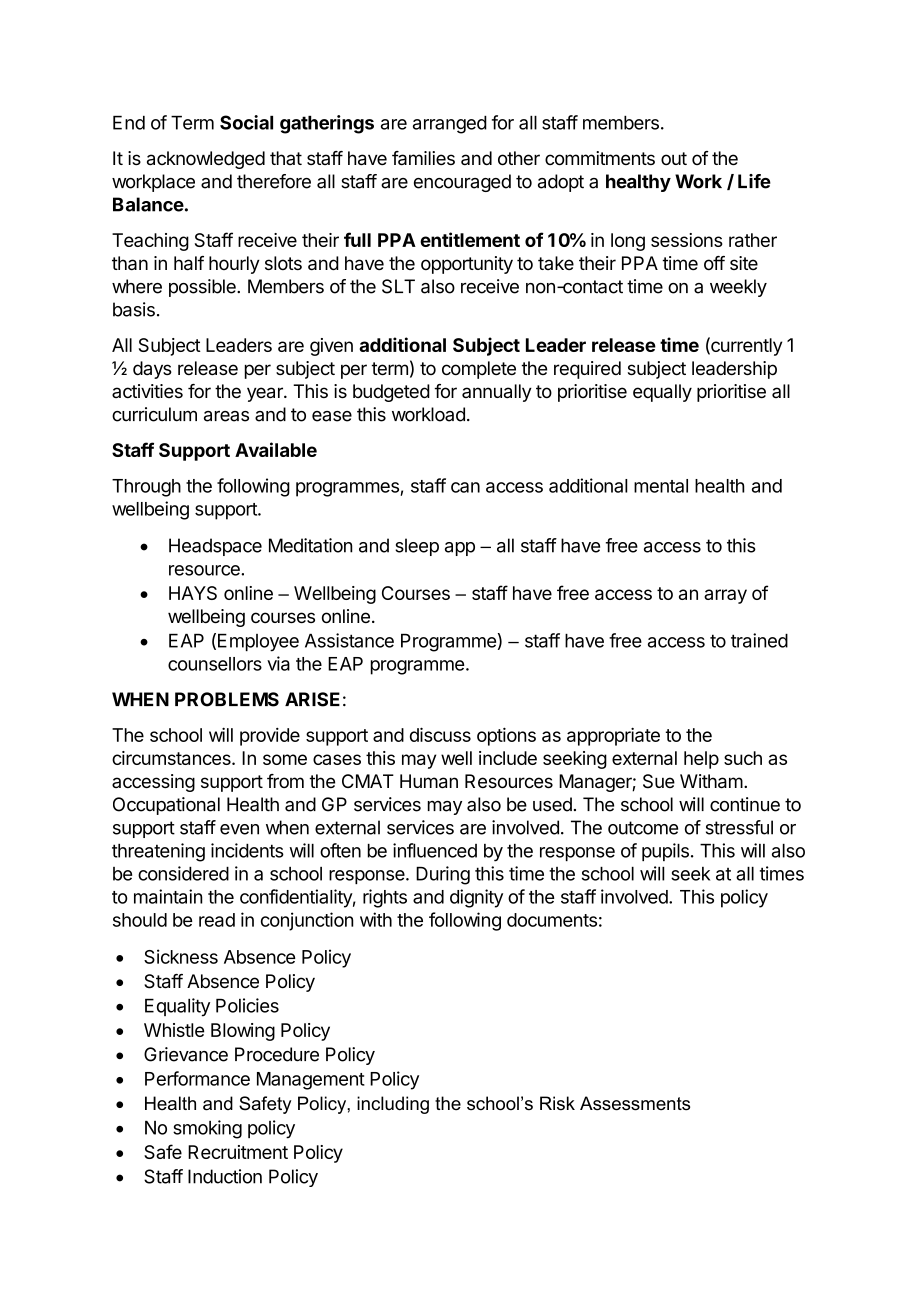 This screenshot has height=1308, width=924. What do you see at coordinates (206, 160) in the screenshot?
I see `acknowledged` at bounding box center [206, 160].
